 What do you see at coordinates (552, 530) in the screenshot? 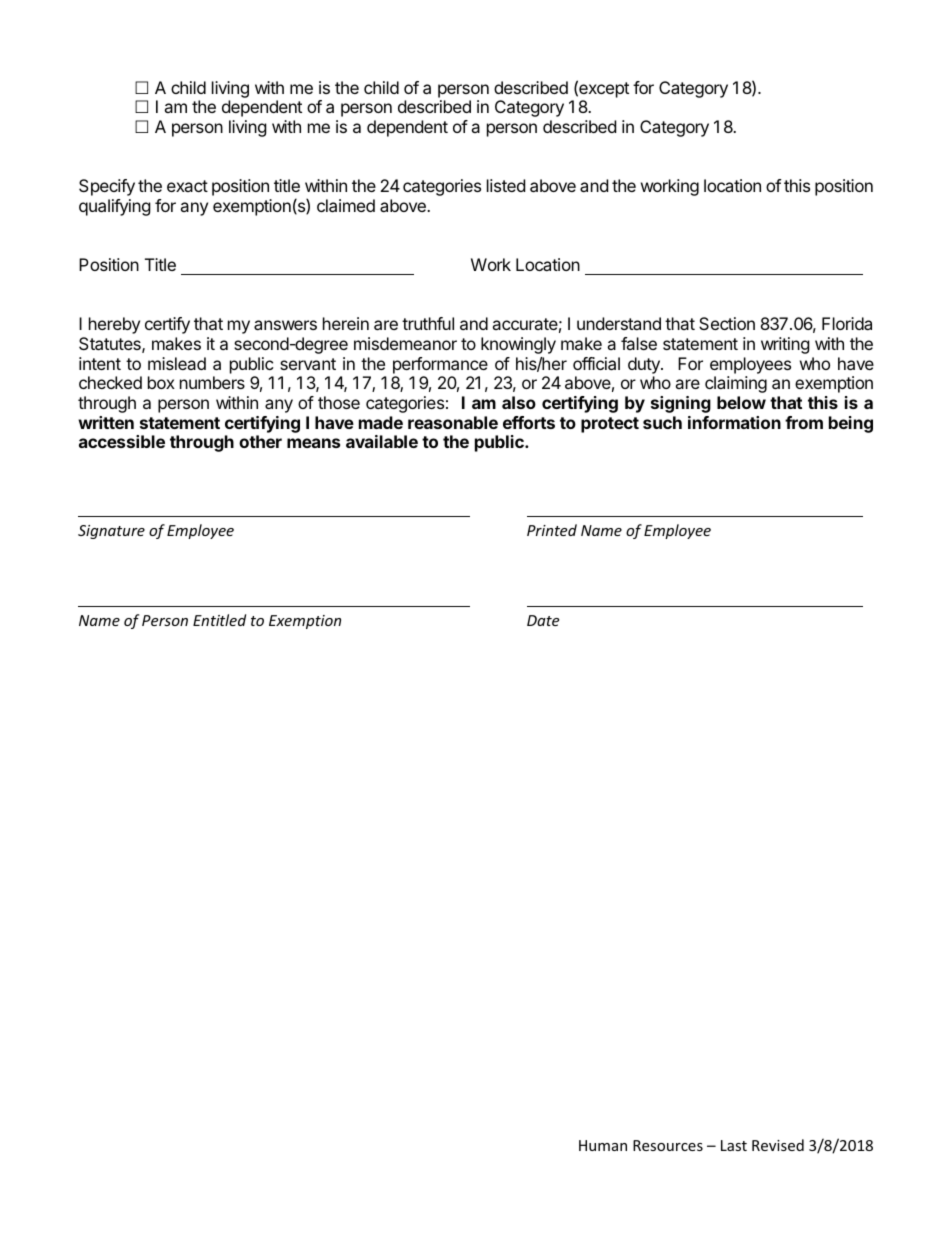
I see `Printed` at bounding box center [552, 530].
